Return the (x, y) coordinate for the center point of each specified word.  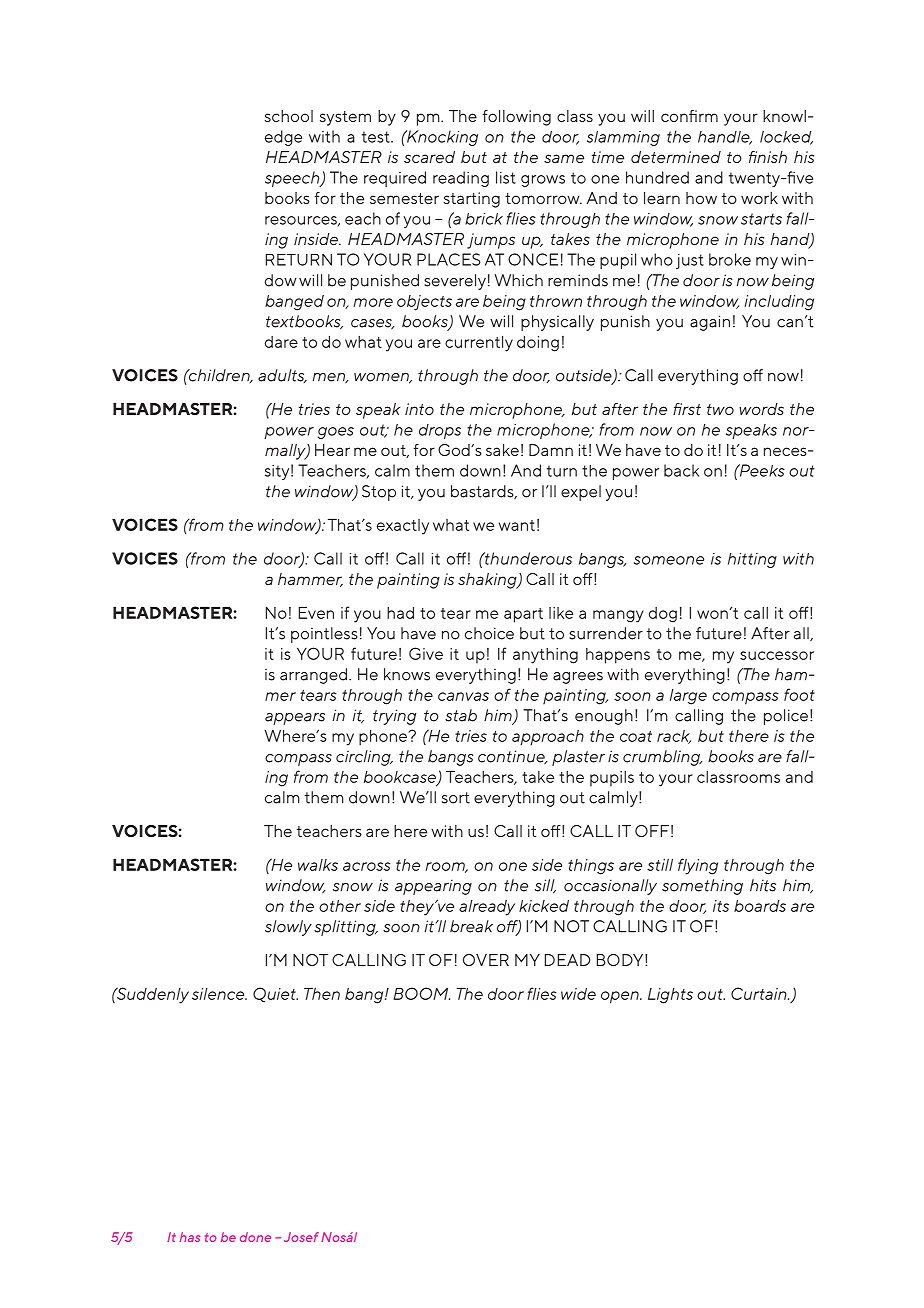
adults (282, 376)
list (506, 177)
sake (502, 450)
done (255, 1237)
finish (768, 157)
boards (760, 906)
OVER (486, 960)
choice (489, 633)
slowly (288, 928)
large (688, 697)
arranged (313, 676)
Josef (301, 1237)
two (720, 409)
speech (293, 179)
